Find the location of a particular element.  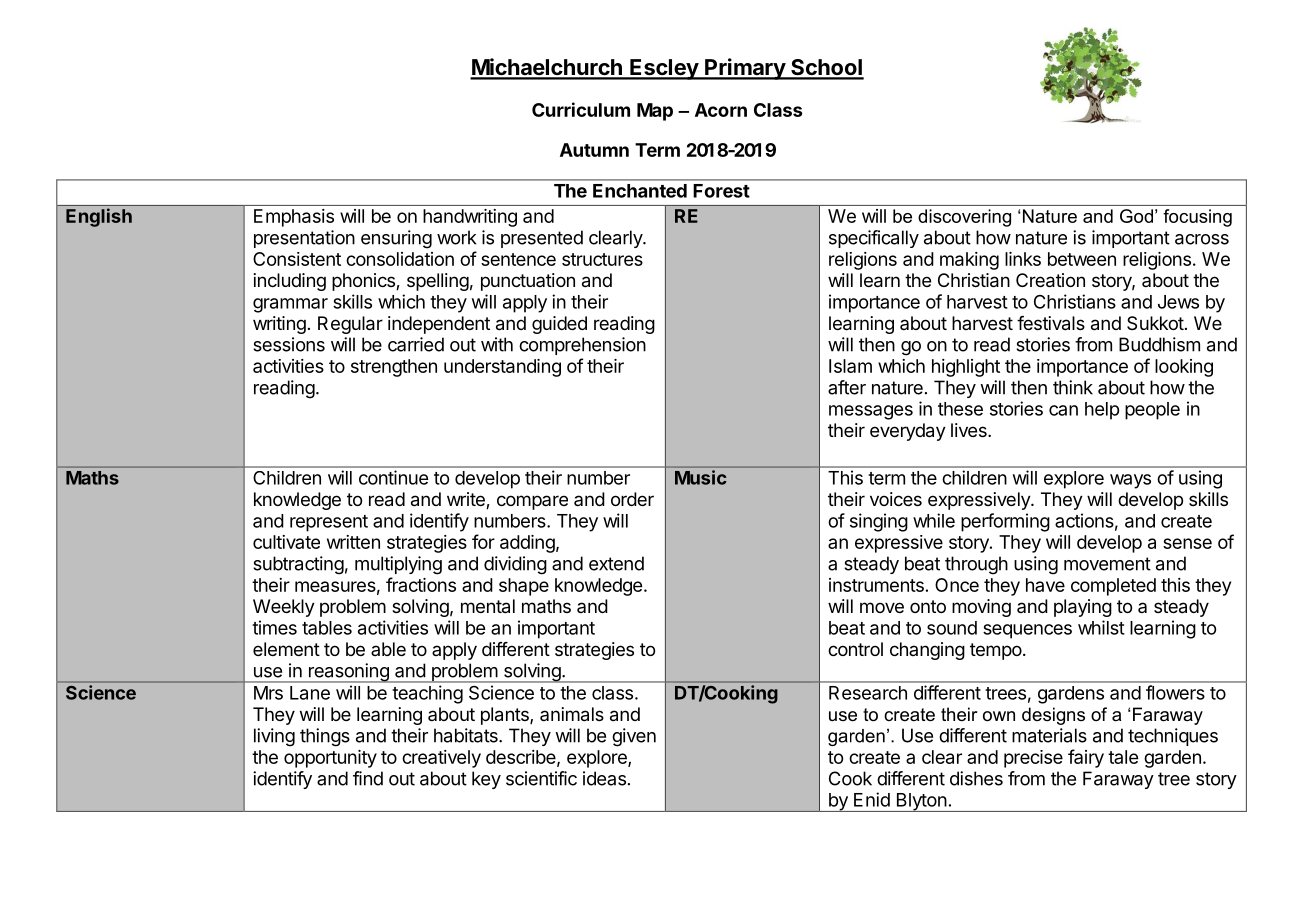

Curriculum is located at coordinates (581, 109).
